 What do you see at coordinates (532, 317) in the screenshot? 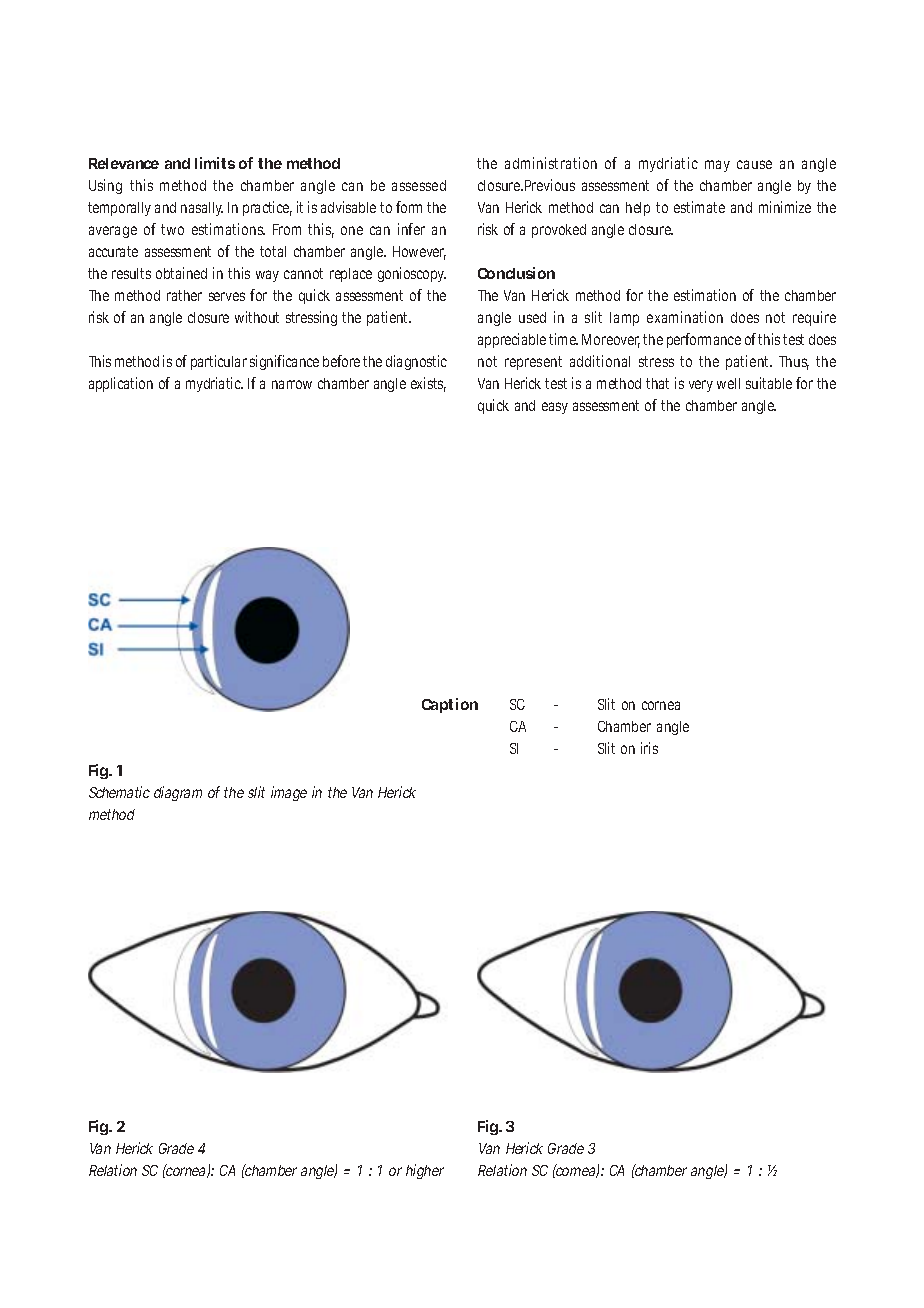
I see `used` at bounding box center [532, 317].
